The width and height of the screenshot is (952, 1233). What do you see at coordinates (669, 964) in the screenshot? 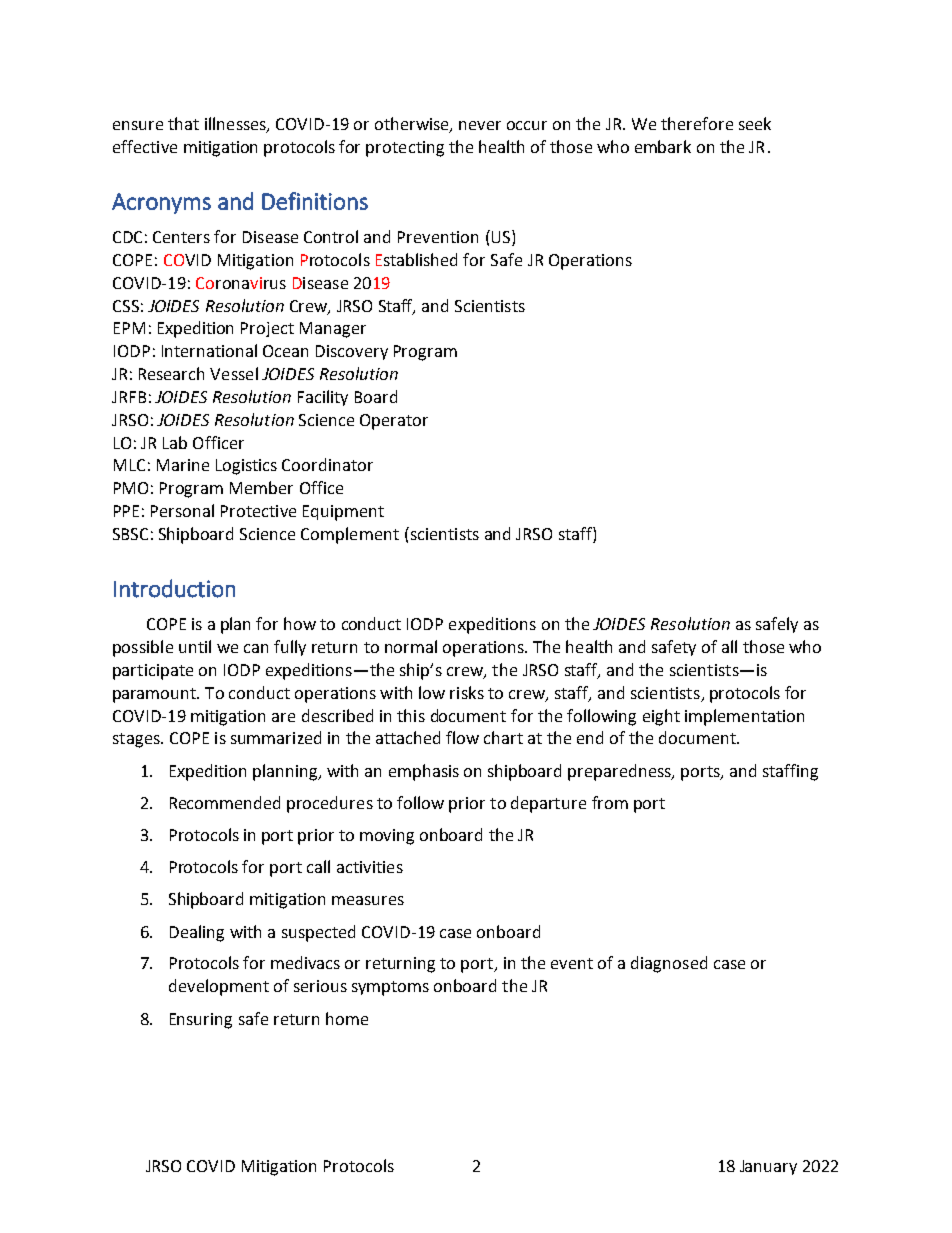
I see `diagnosed` at bounding box center [669, 964].
